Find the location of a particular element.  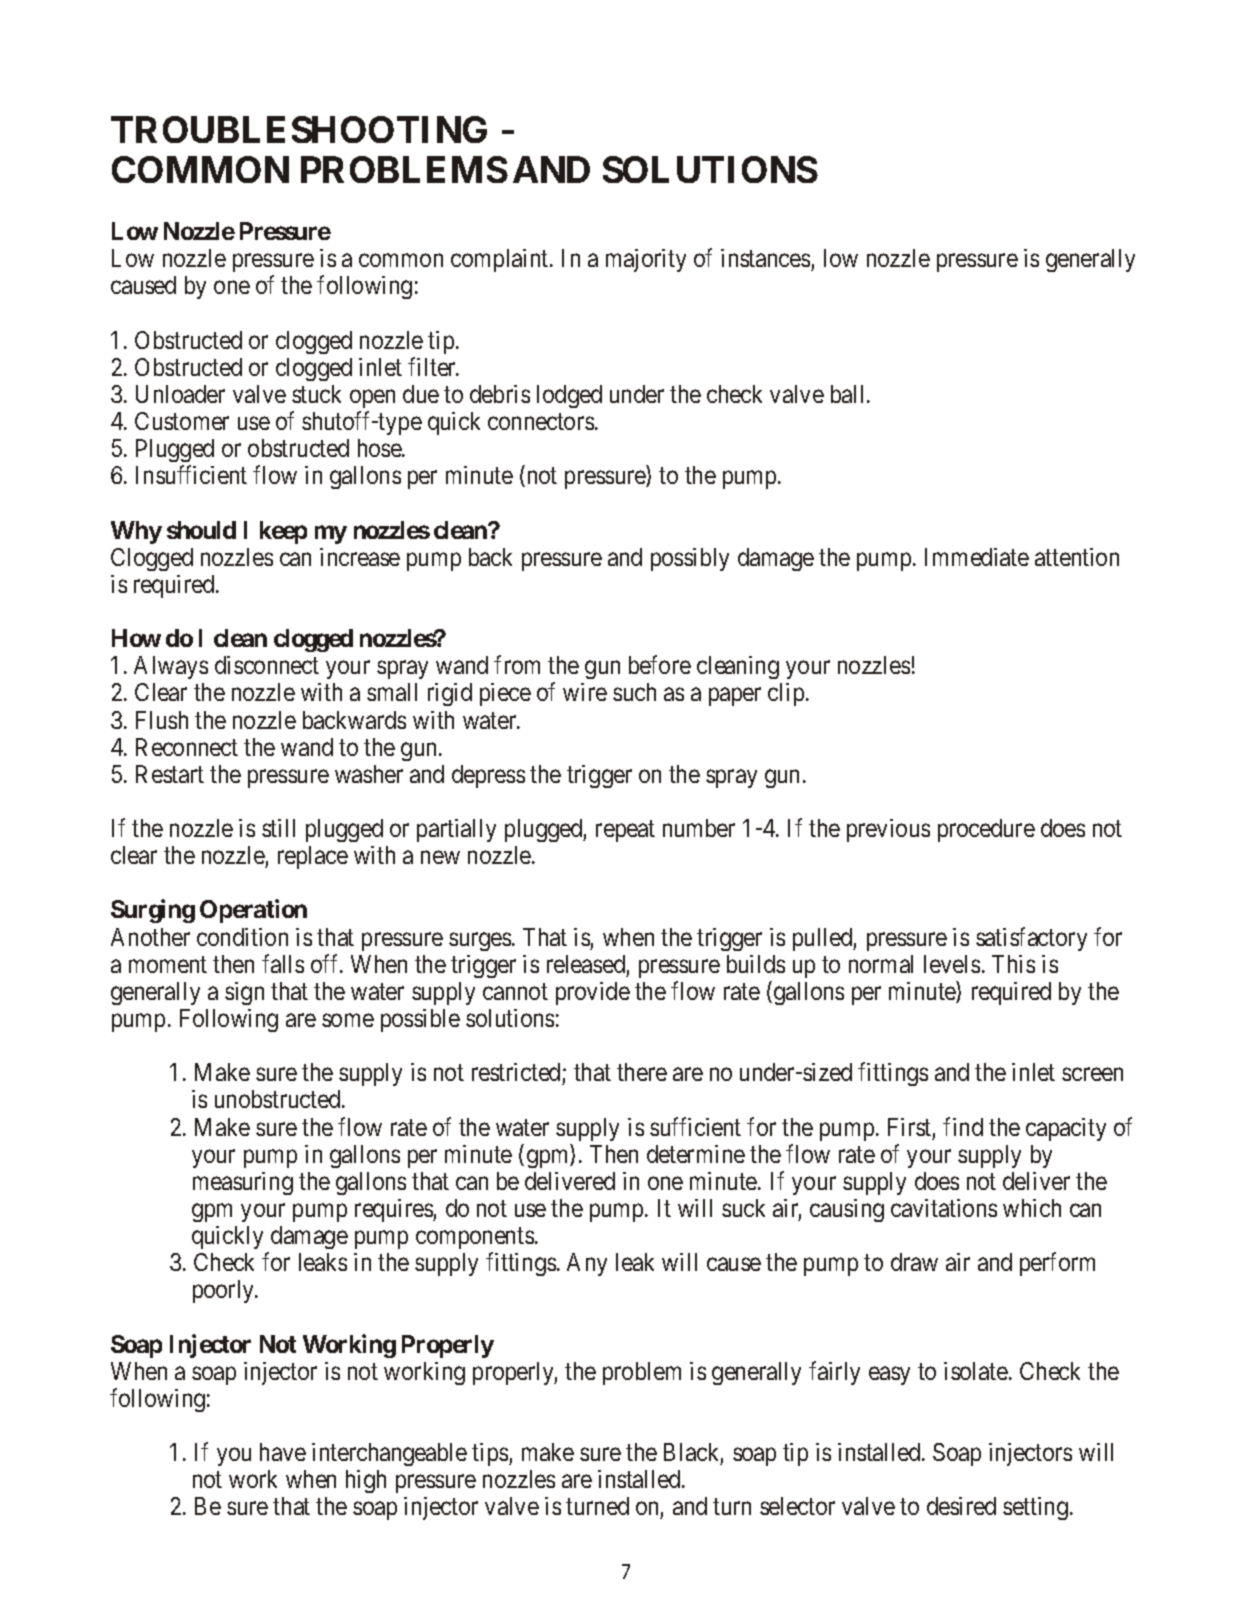

Immediate is located at coordinates (977, 557).
